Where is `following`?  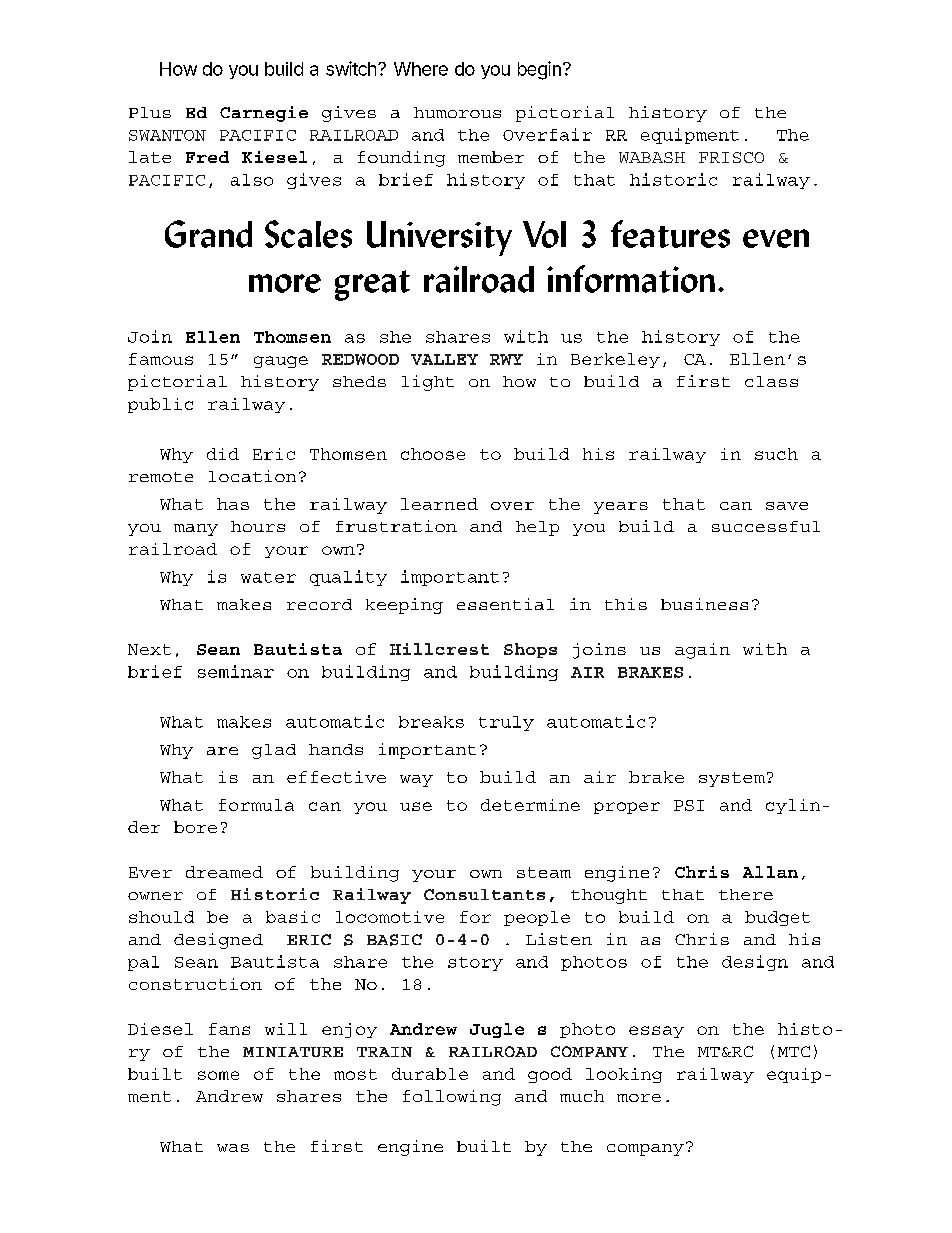
following is located at coordinates (452, 1098).
